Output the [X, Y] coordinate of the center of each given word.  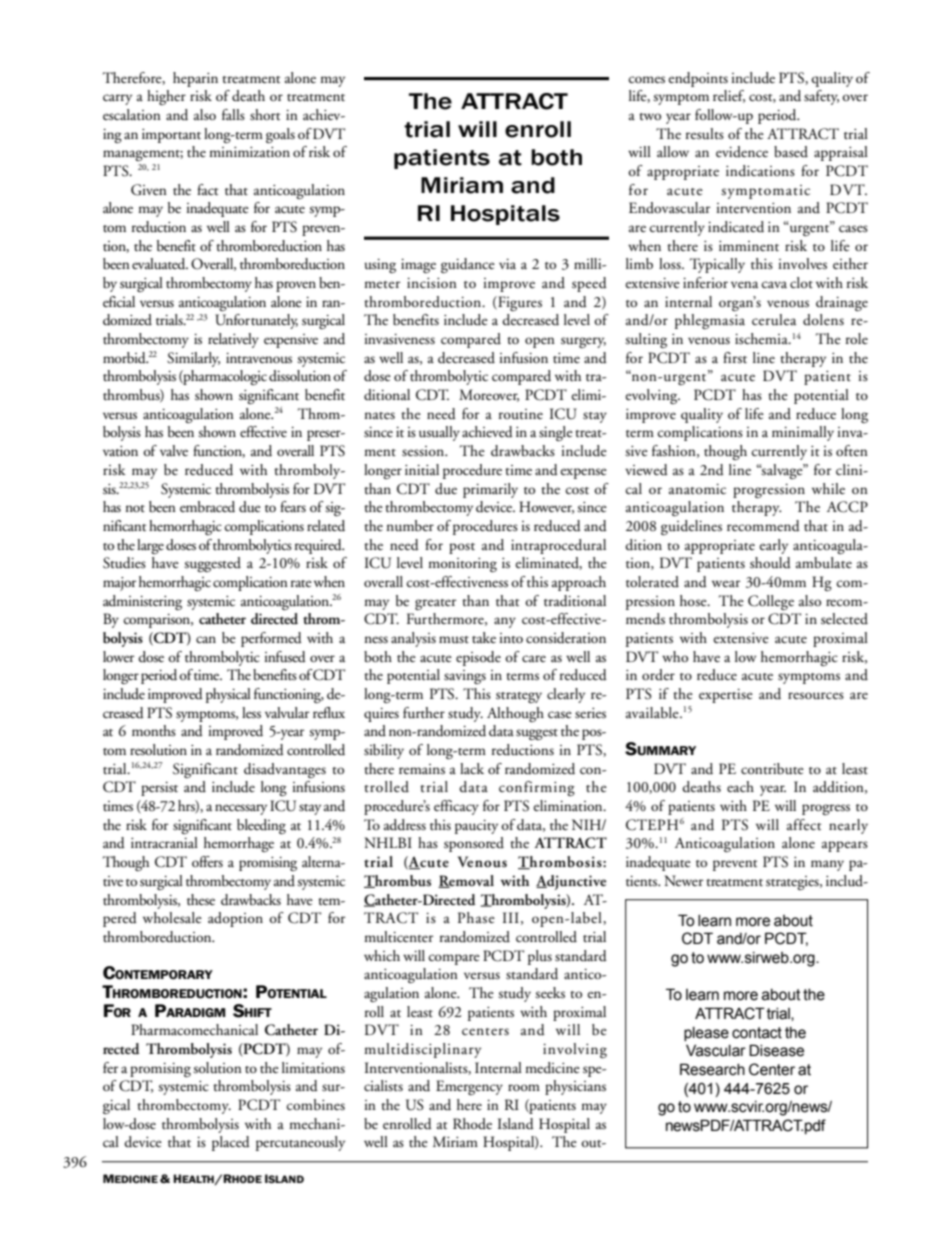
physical [228, 695]
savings [465, 677]
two [650, 116]
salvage [782, 471]
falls [233, 114]
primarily [490, 490]
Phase [476, 918]
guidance [468, 265]
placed [231, 1143]
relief [729, 96]
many [827, 865]
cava [774, 284]
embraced [207, 507]
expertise [726, 696]
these [201, 900]
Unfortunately [256, 321]
